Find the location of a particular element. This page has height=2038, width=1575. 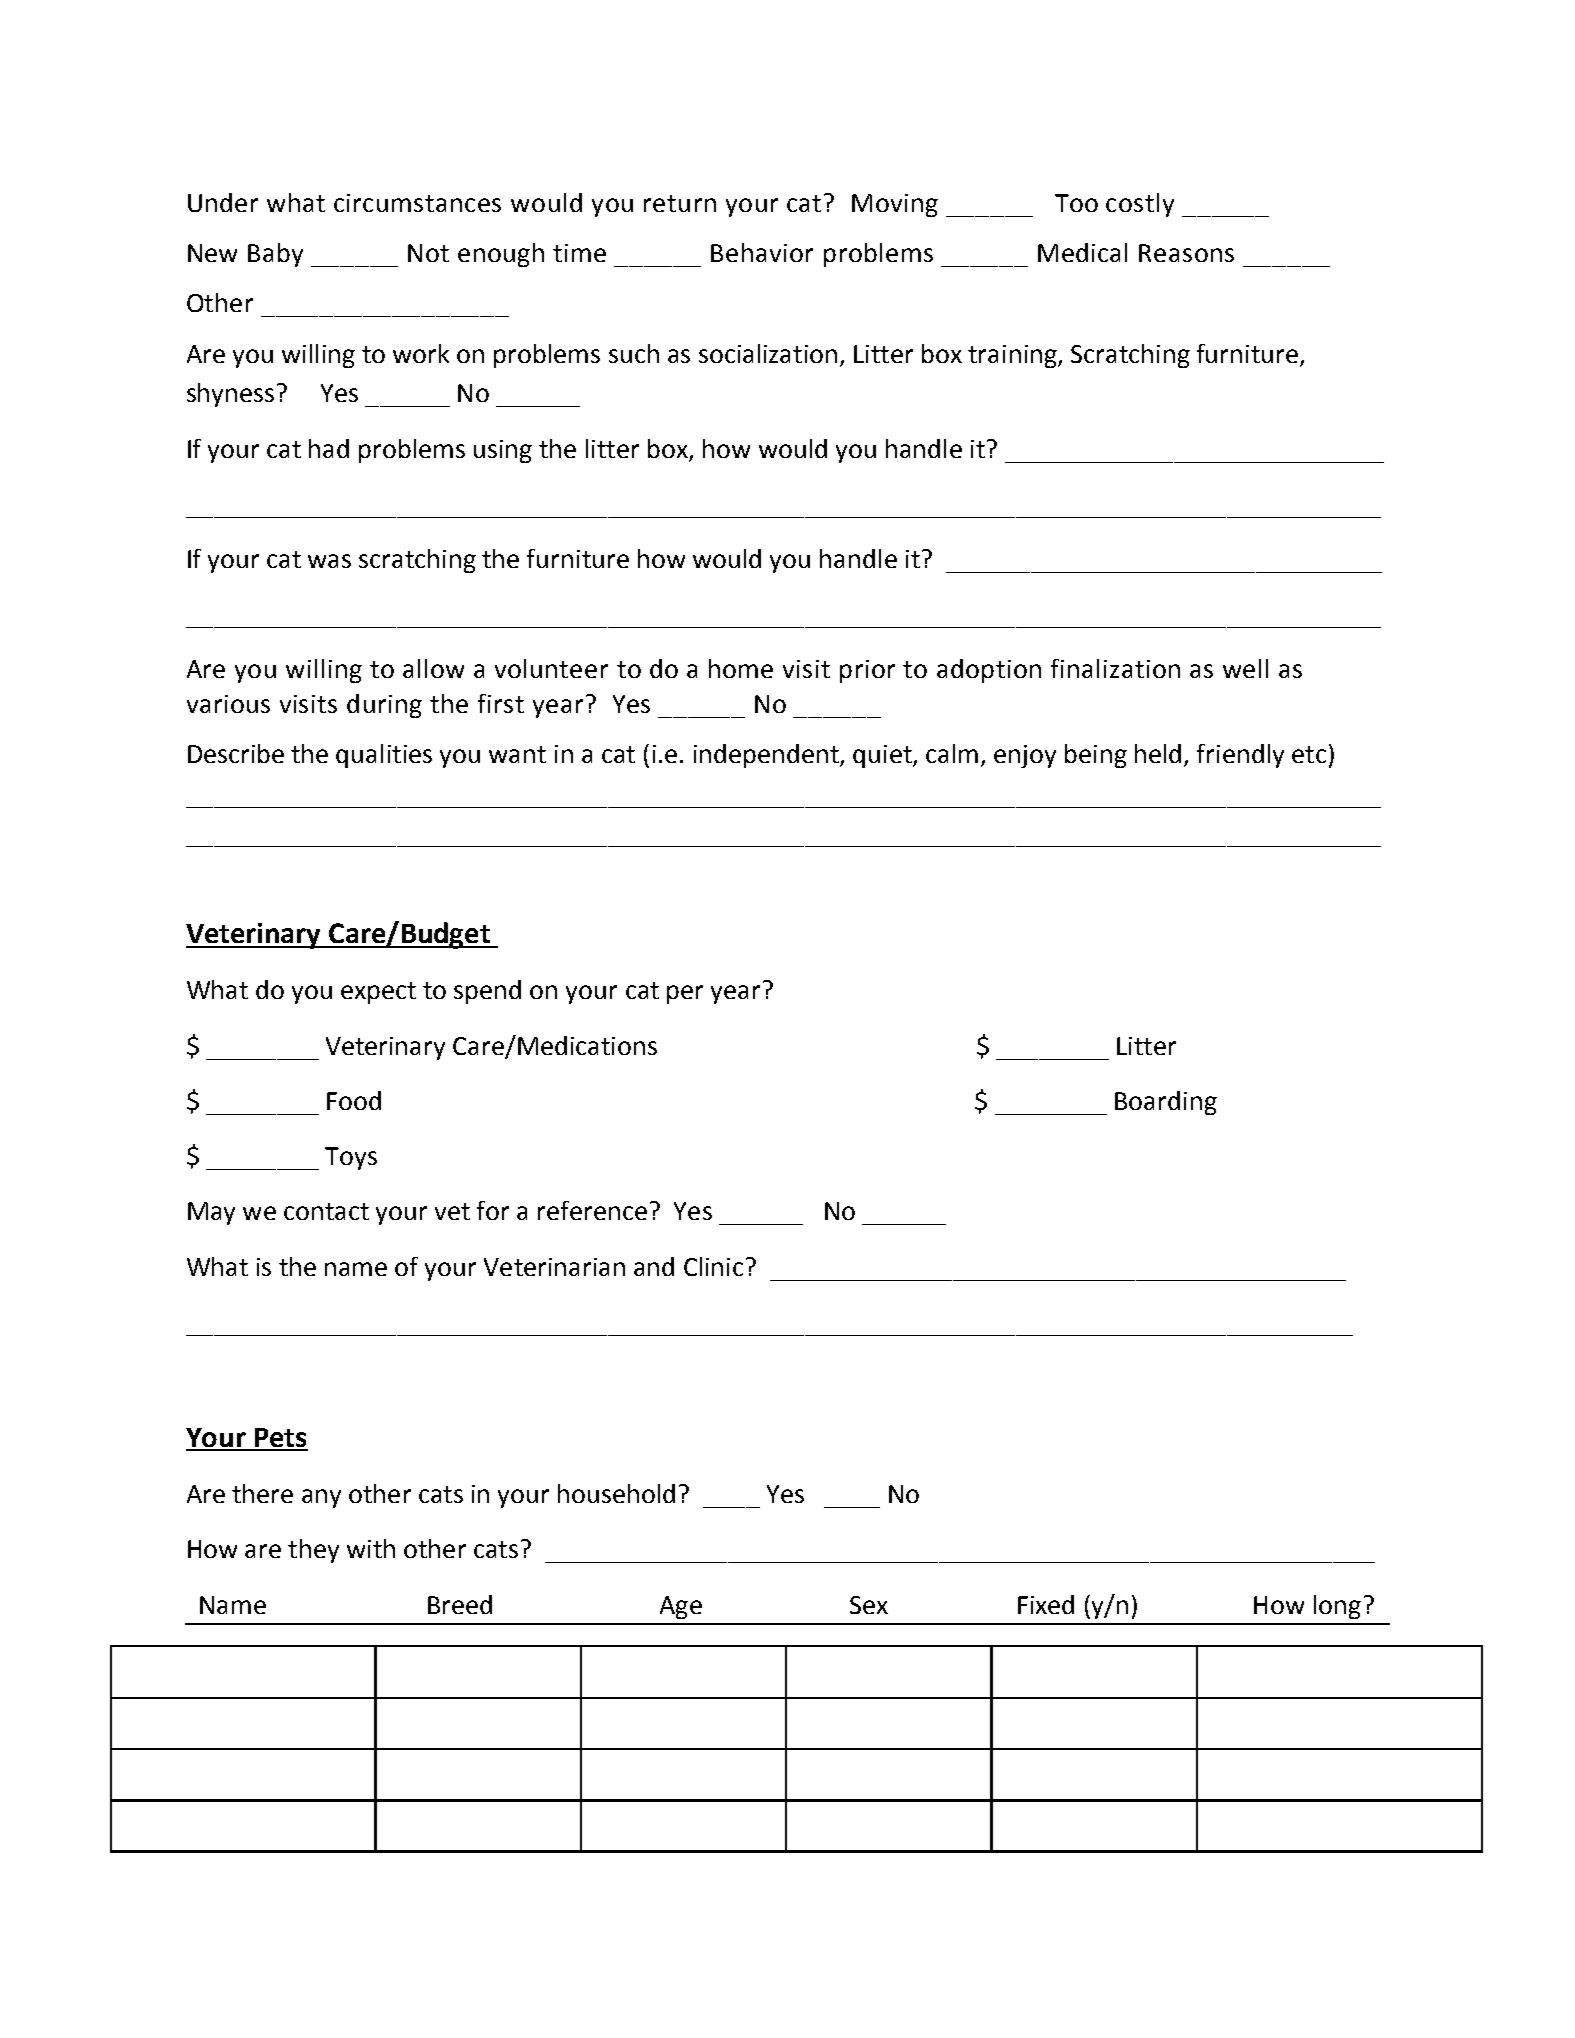

with is located at coordinates (371, 1548).
